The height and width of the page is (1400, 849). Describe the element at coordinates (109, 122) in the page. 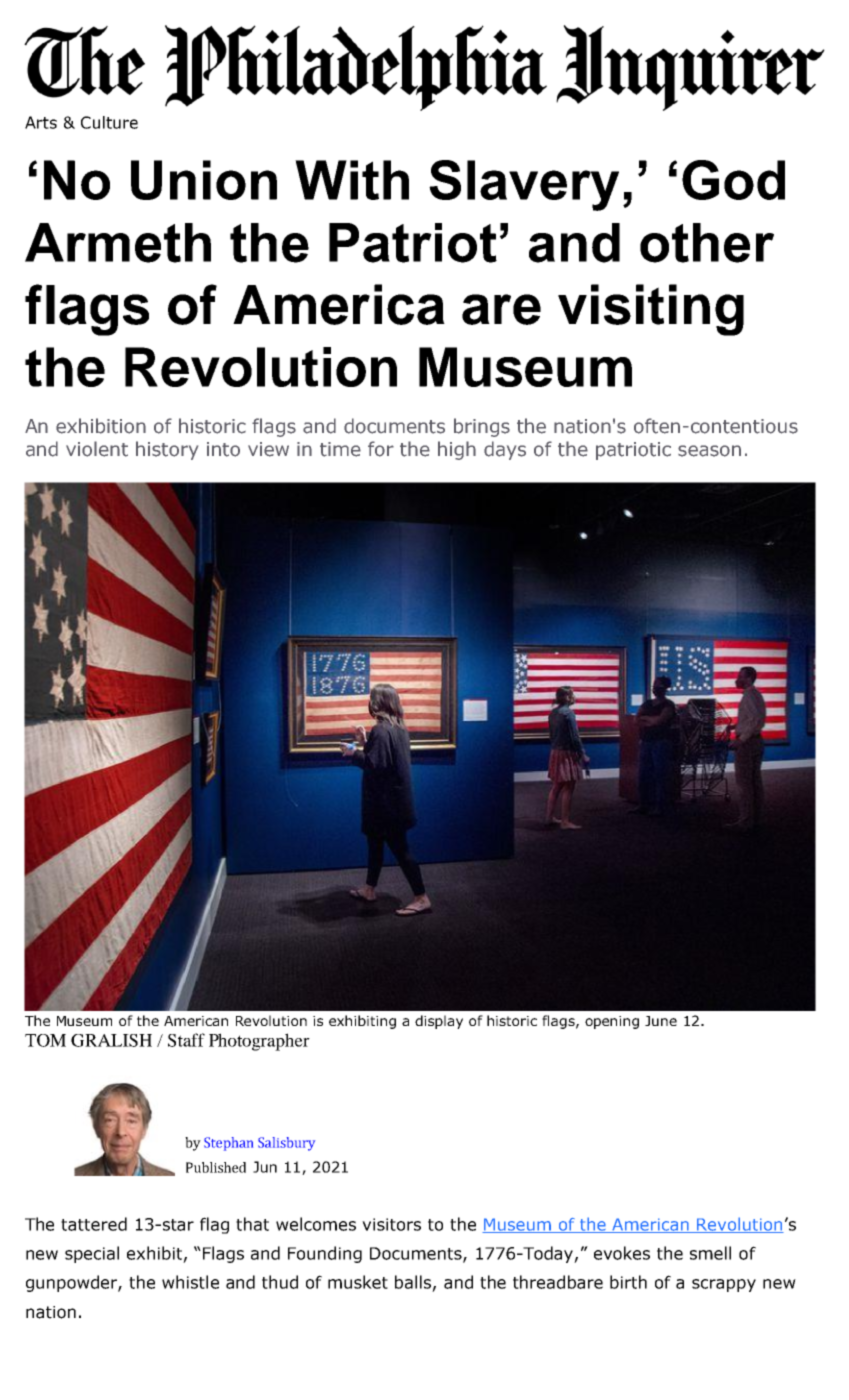

I see `Culture` at that location.
